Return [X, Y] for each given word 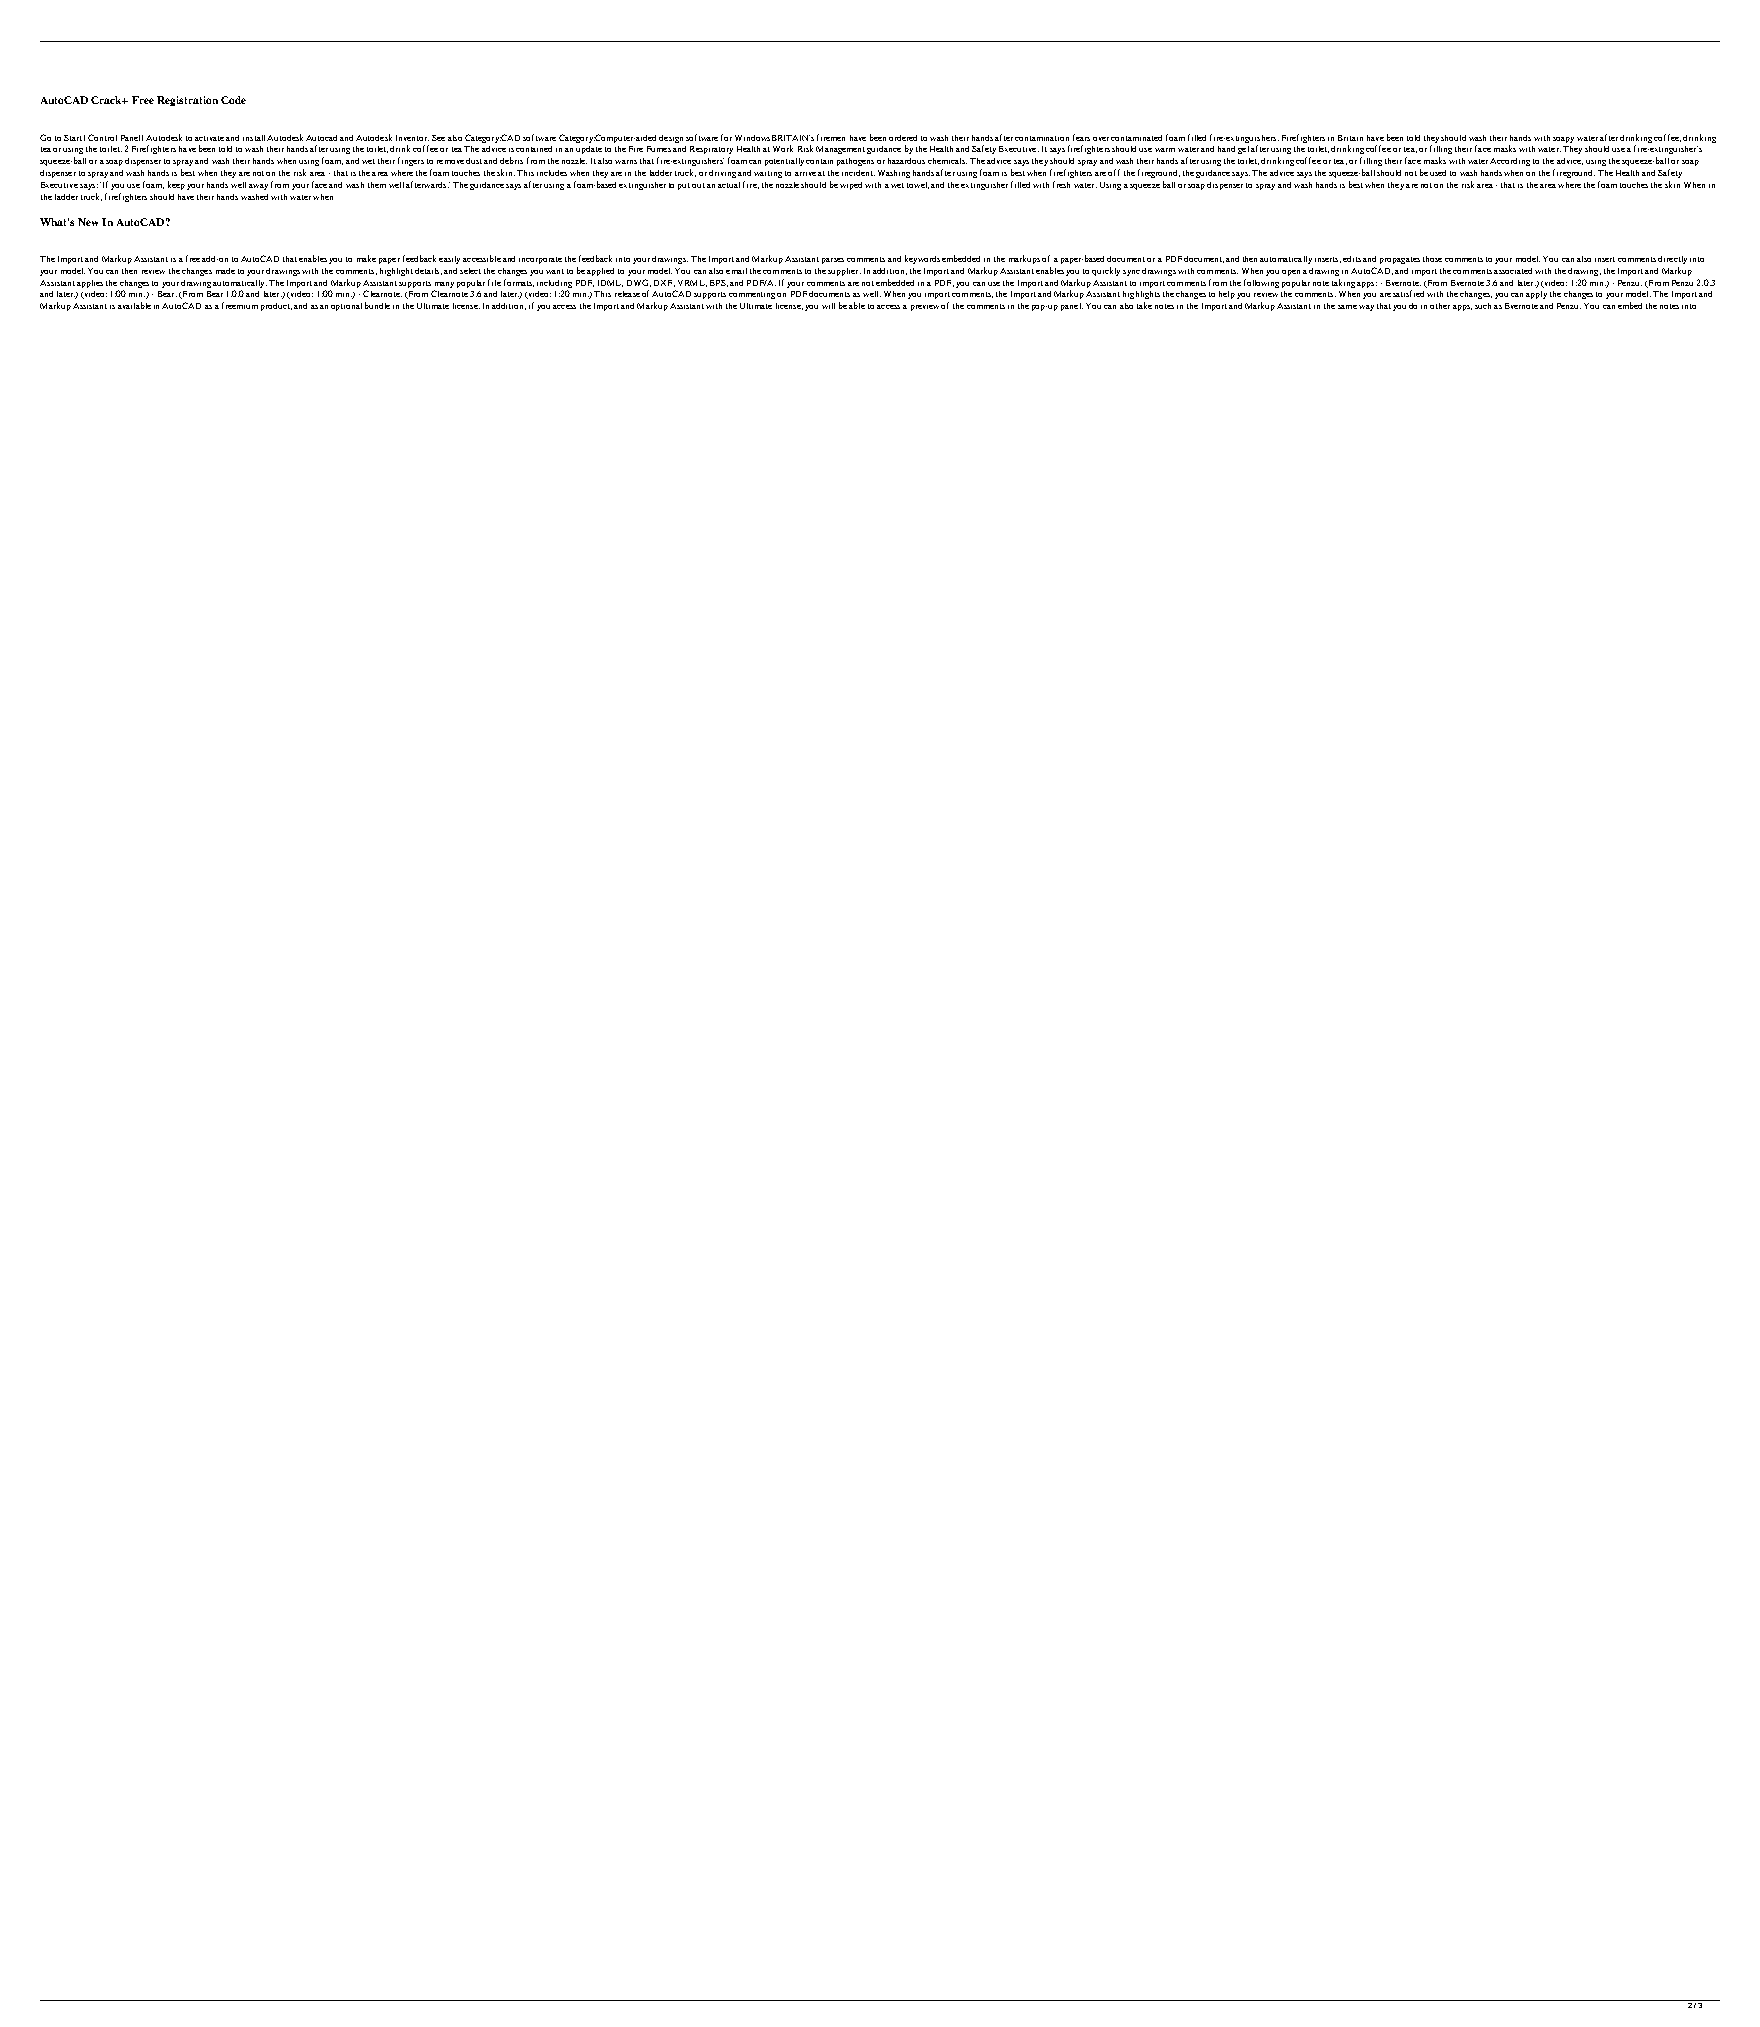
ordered [903, 138]
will [828, 306]
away [258, 187]
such [1483, 306]
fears [1081, 137]
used [1438, 173]
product [276, 307]
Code [233, 100]
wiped [851, 186]
